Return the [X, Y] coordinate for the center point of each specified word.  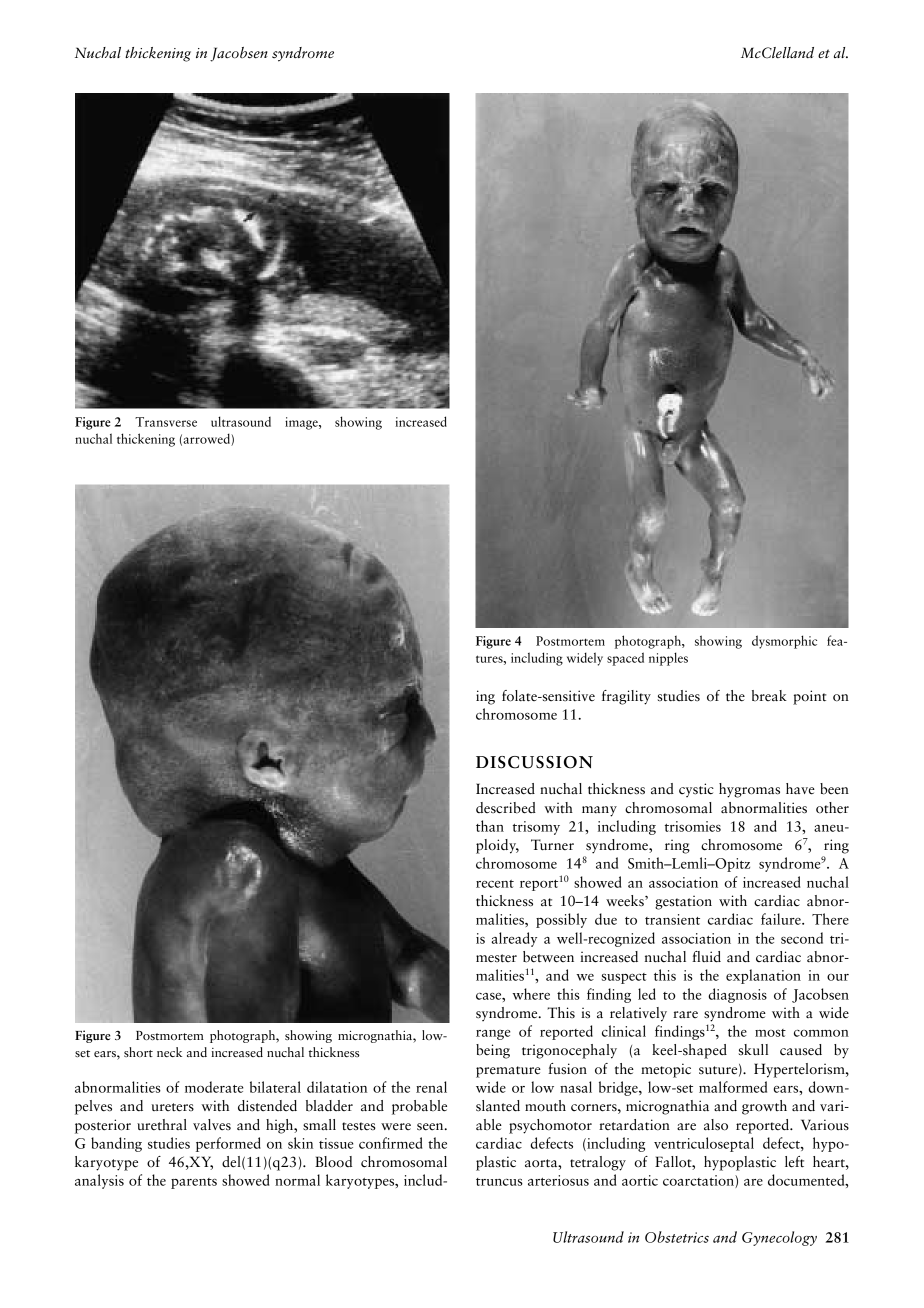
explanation [763, 976]
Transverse [166, 422]
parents [194, 1183]
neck [169, 1052]
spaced [625, 659]
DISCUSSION [534, 762]
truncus [499, 1182]
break [769, 696]
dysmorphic [784, 642]
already [514, 939]
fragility [626, 697]
